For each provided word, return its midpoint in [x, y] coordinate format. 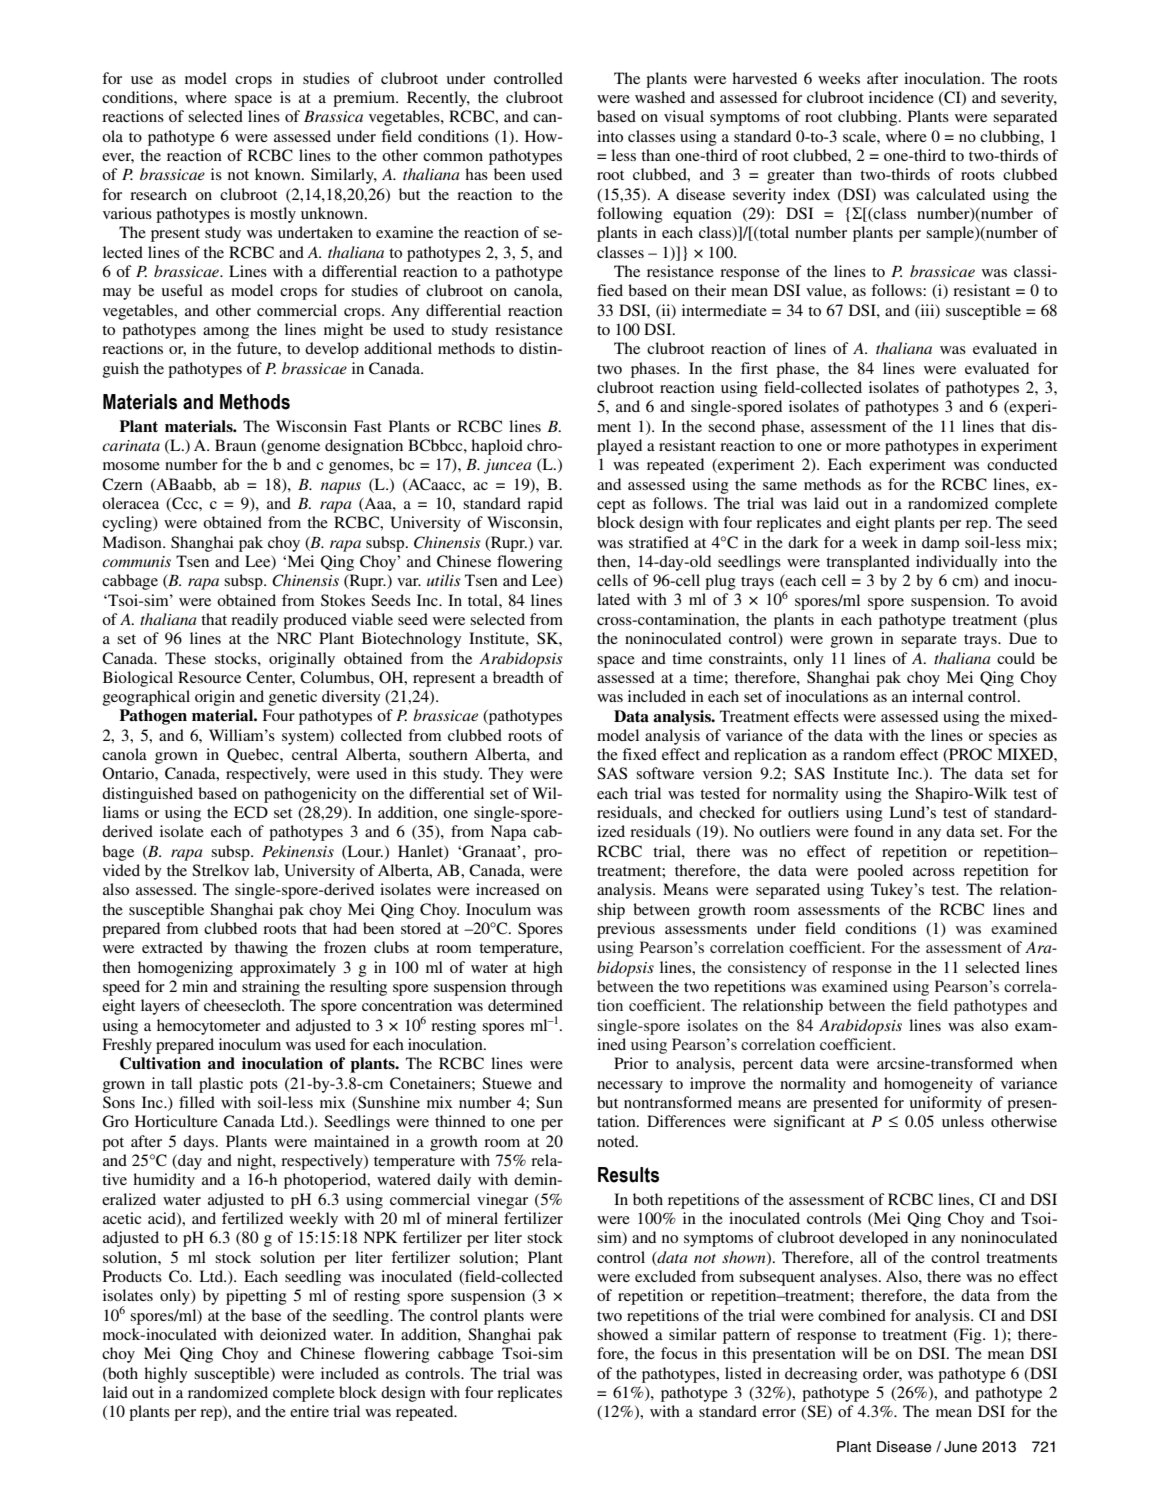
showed [622, 1334]
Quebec [254, 755]
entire [309, 1411]
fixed [639, 754]
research [158, 194]
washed [660, 97]
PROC [969, 755]
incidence [901, 97]
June [960, 1447]
